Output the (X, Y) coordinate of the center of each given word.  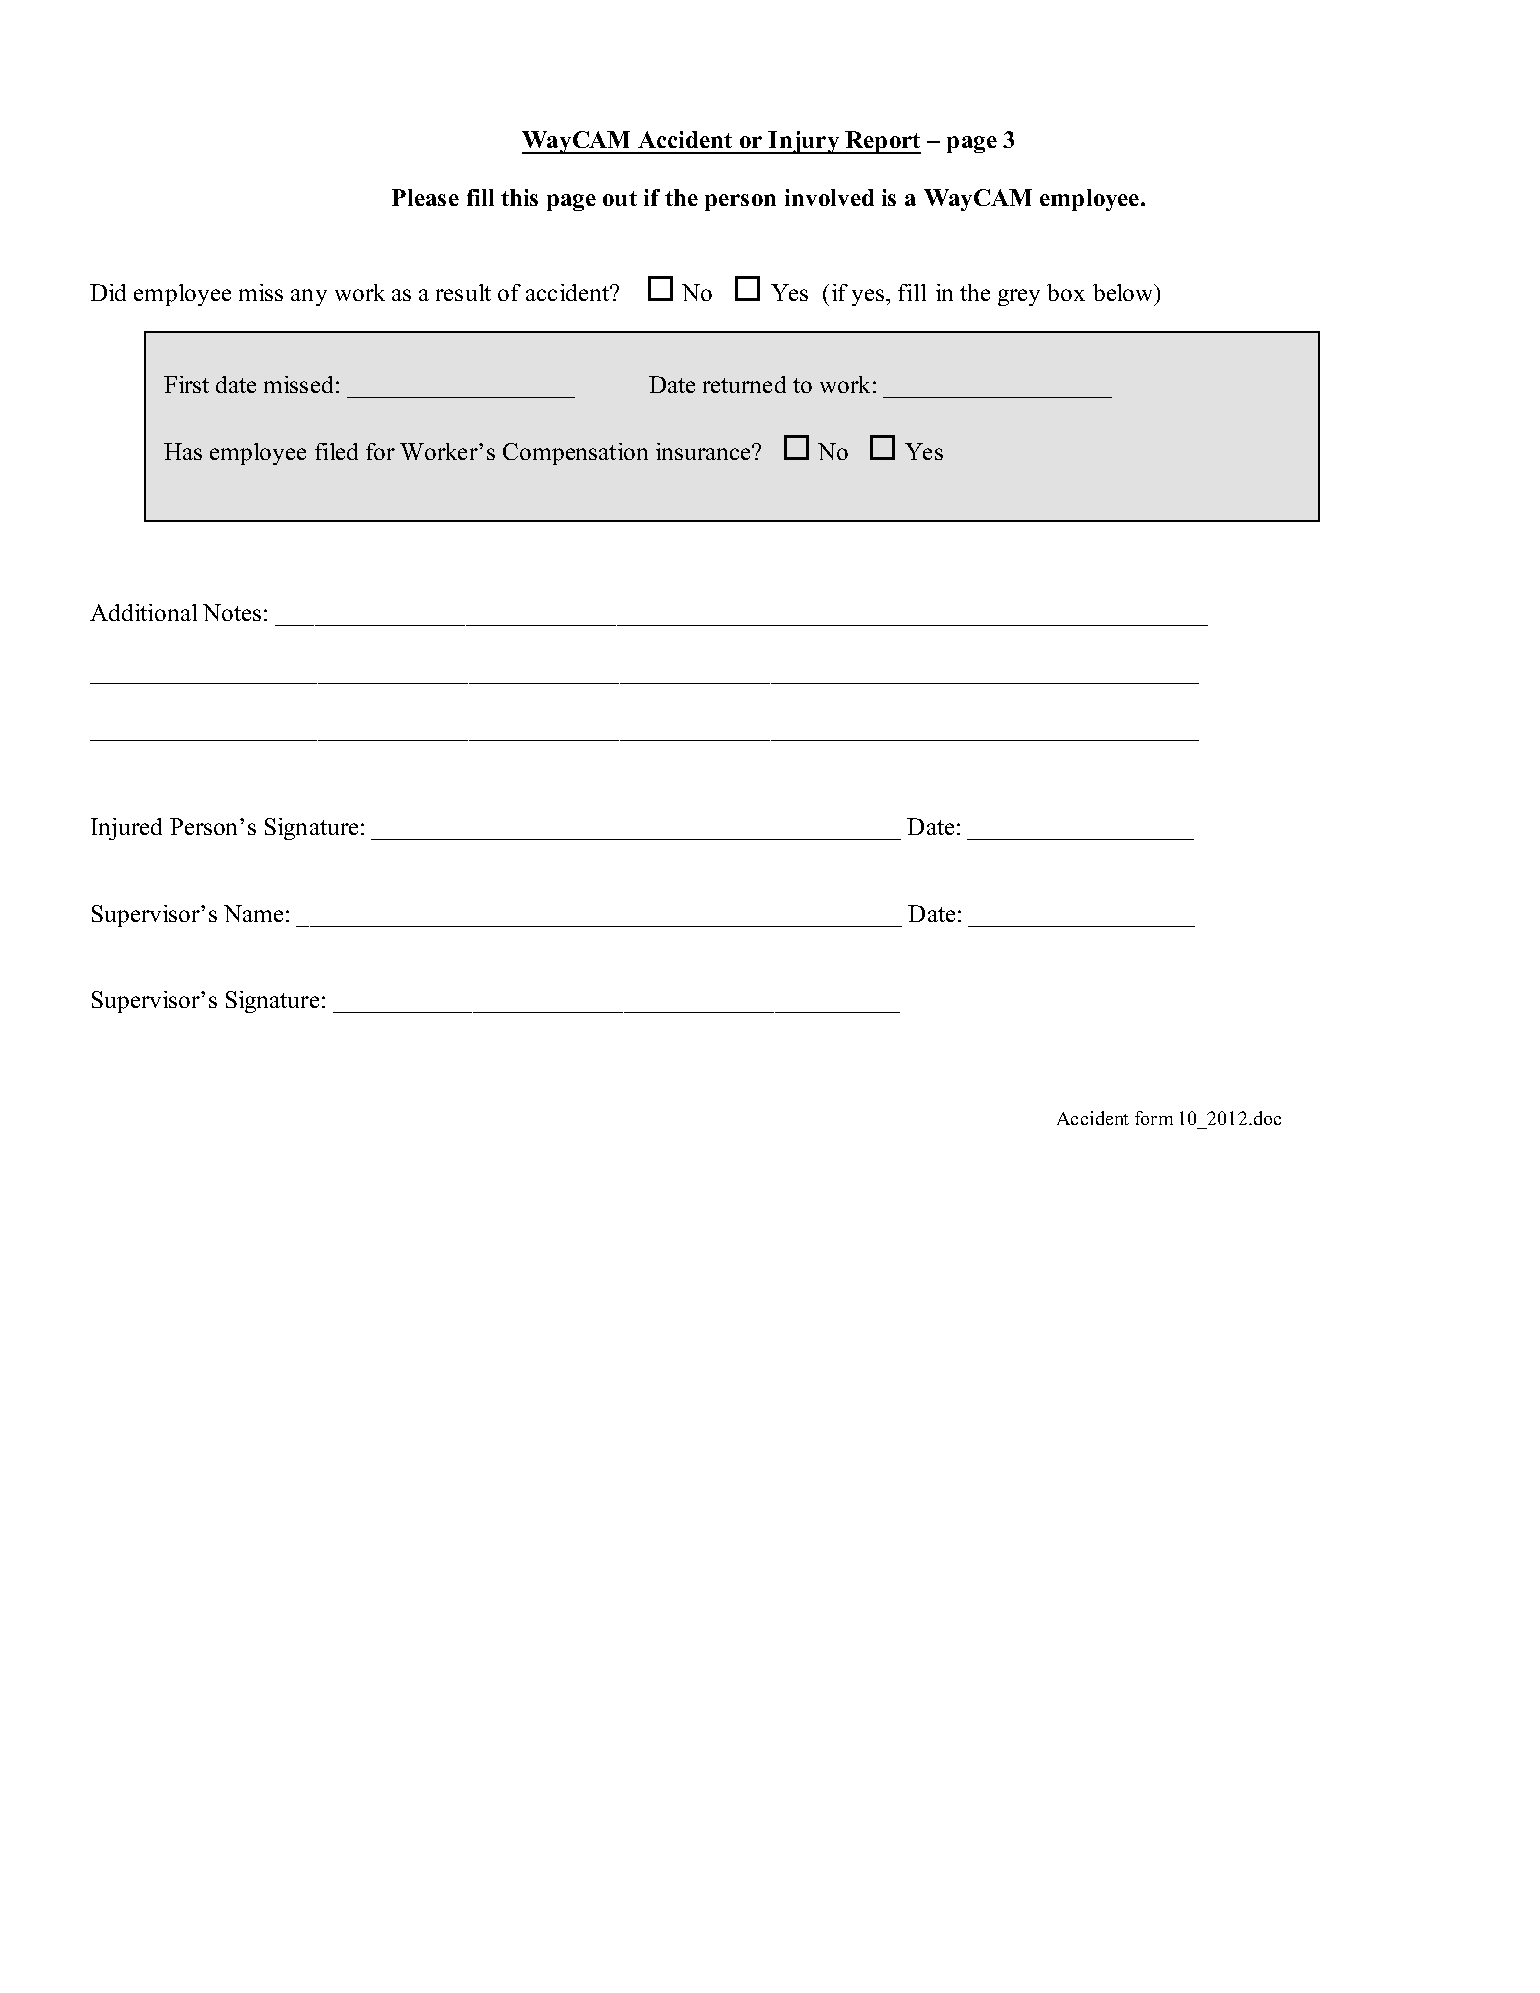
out (620, 198)
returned (744, 384)
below (1124, 294)
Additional (143, 612)
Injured (126, 829)
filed (336, 451)
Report (882, 142)
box (1066, 292)
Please (425, 197)
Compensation (575, 454)
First (186, 384)
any (309, 297)
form (1154, 1118)
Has (183, 451)
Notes (232, 612)
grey (1019, 297)
